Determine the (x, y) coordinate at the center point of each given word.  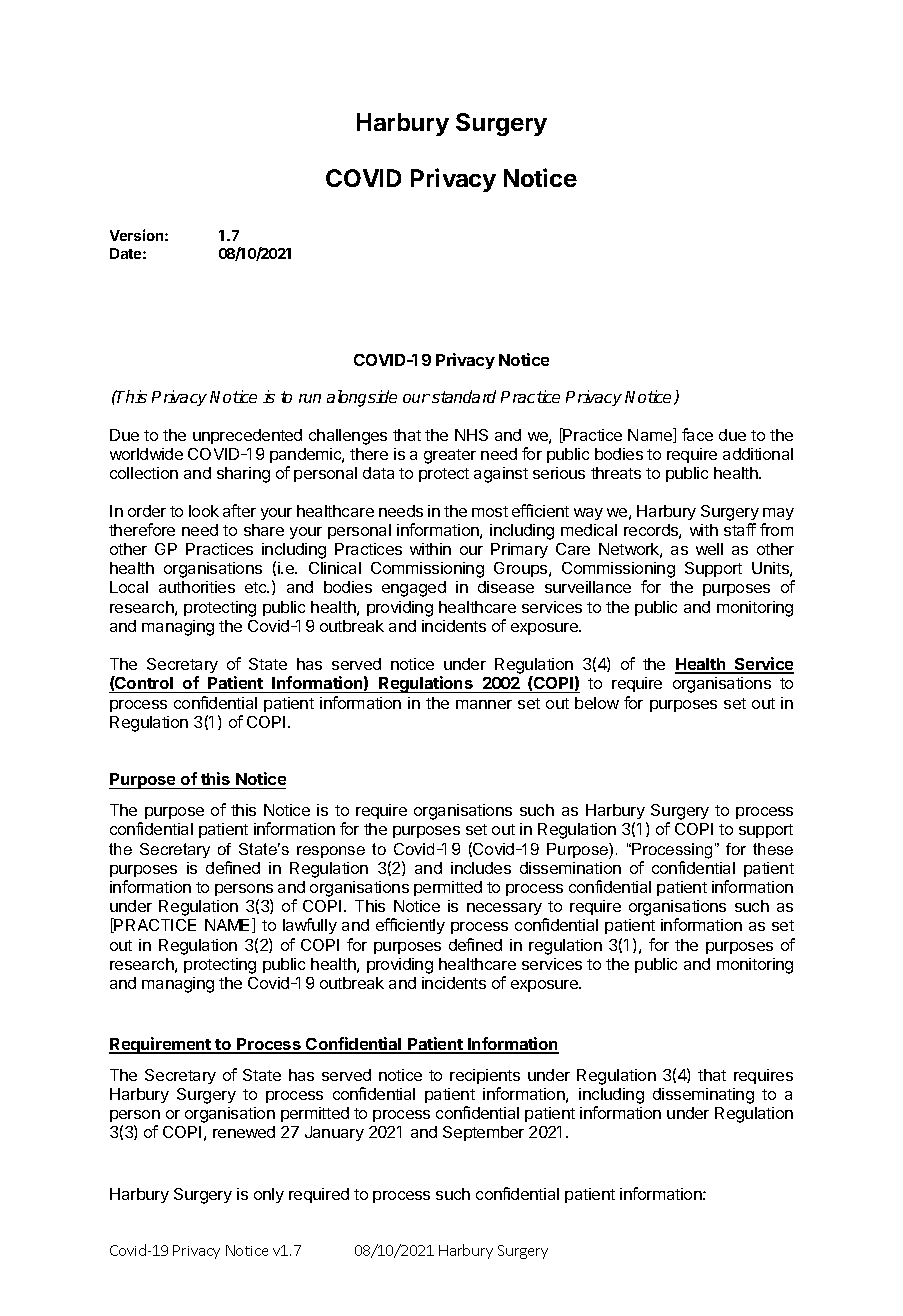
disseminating (703, 1096)
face (697, 434)
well (709, 549)
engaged (414, 589)
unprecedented (247, 436)
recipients (485, 1076)
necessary (504, 909)
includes (481, 868)
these (773, 849)
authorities (197, 587)
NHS (471, 435)
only (269, 1195)
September (483, 1133)
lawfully (310, 926)
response (331, 852)
